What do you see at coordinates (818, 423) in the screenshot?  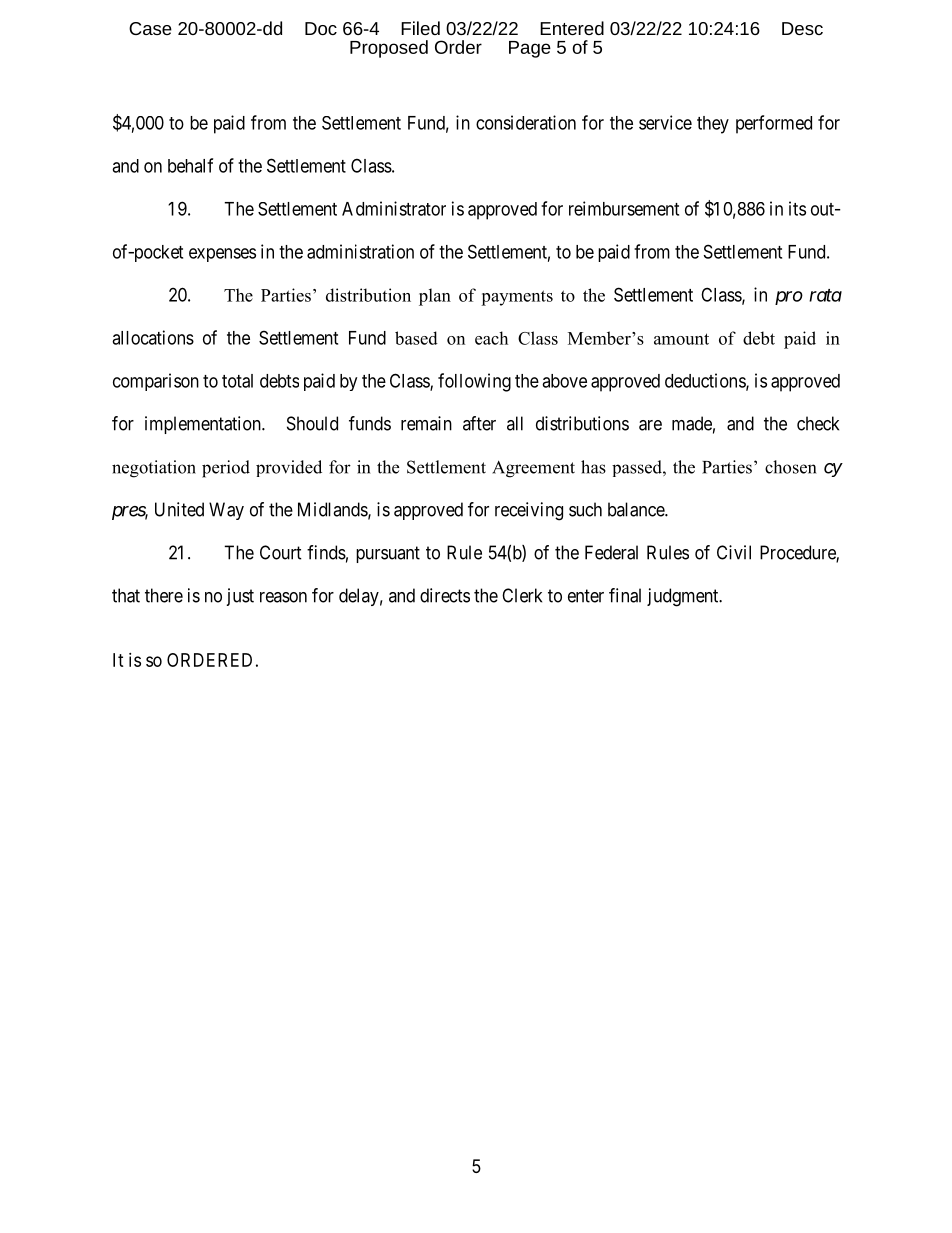 I see `check` at bounding box center [818, 423].
